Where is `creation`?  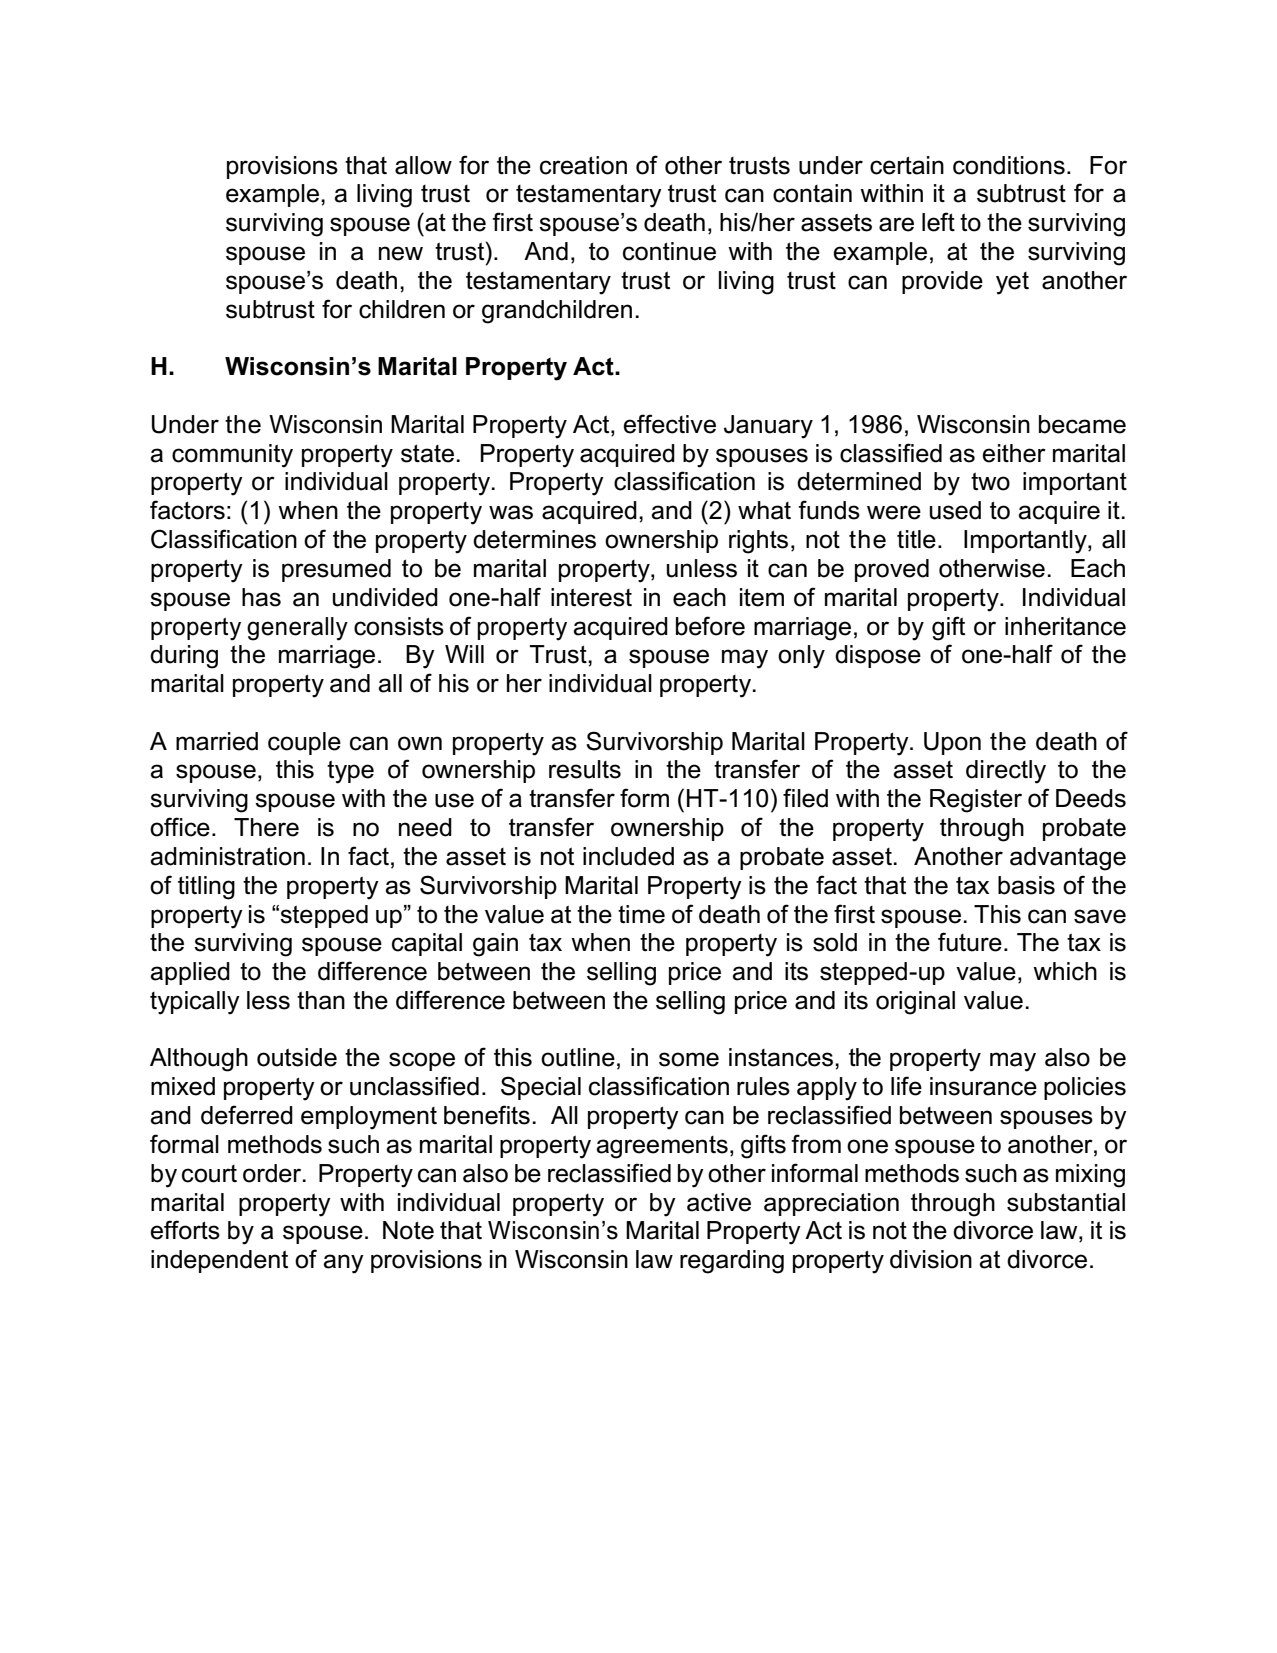 creation is located at coordinates (583, 165).
